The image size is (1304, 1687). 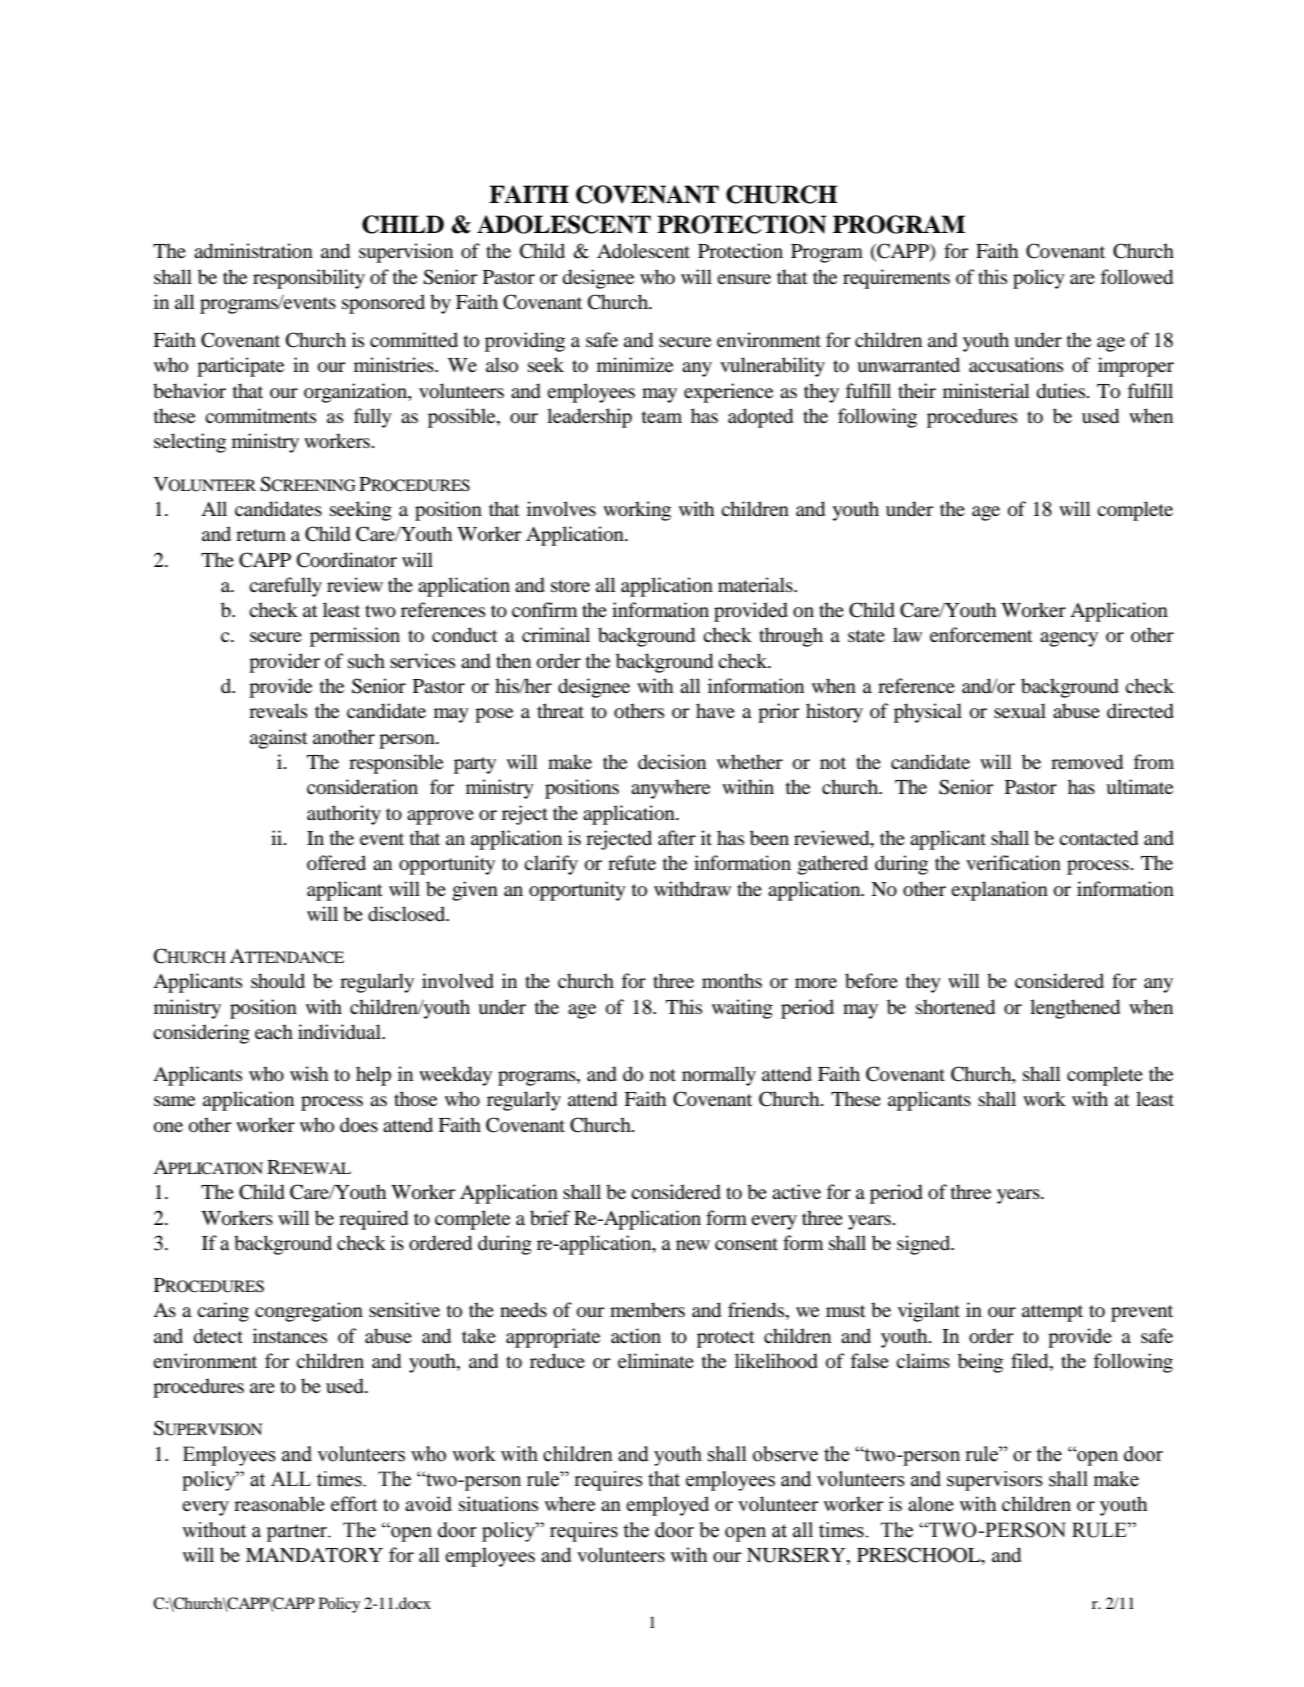 I want to click on supervisors, so click(x=995, y=1481).
